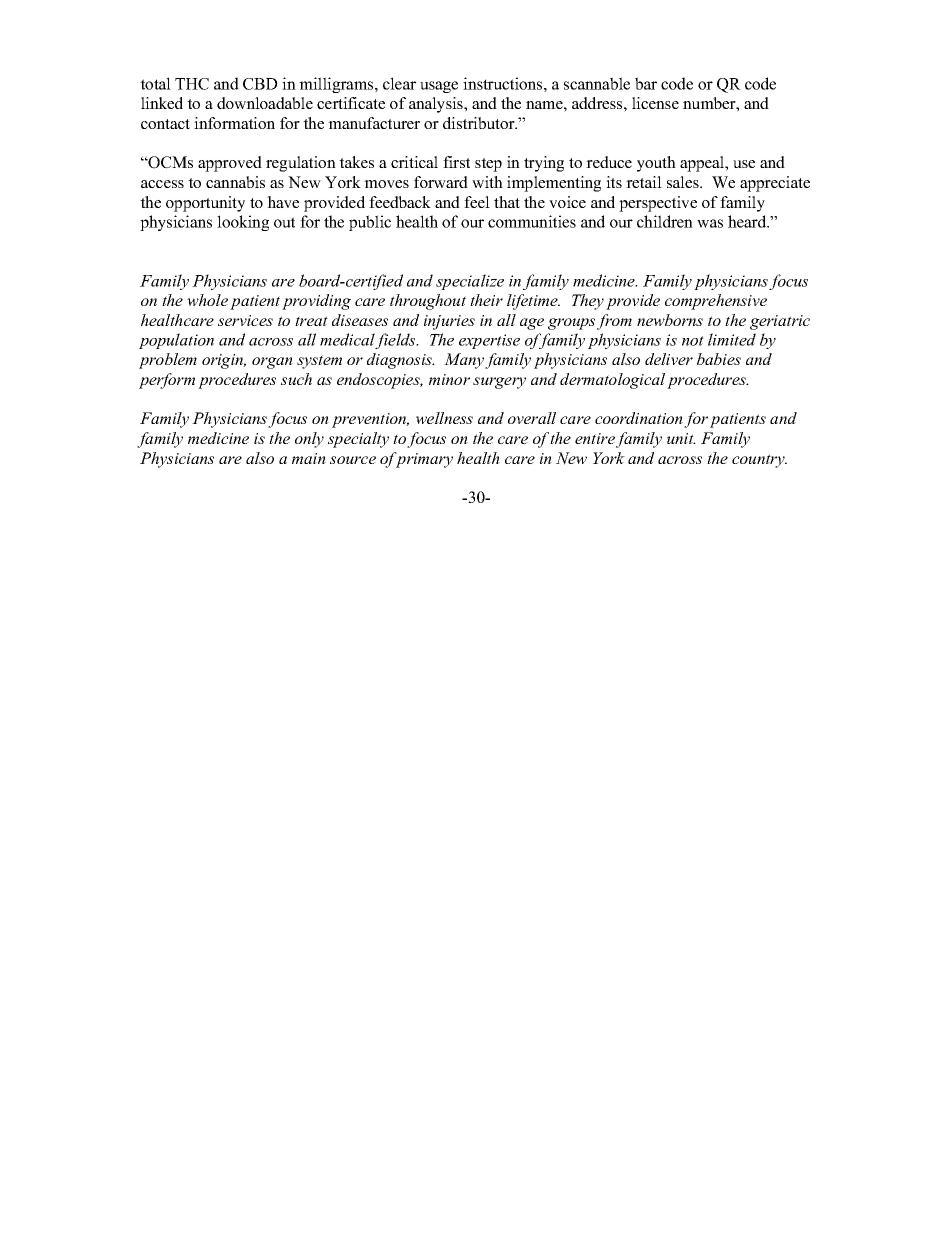 The image size is (952, 1233). I want to click on feel, so click(477, 202).
